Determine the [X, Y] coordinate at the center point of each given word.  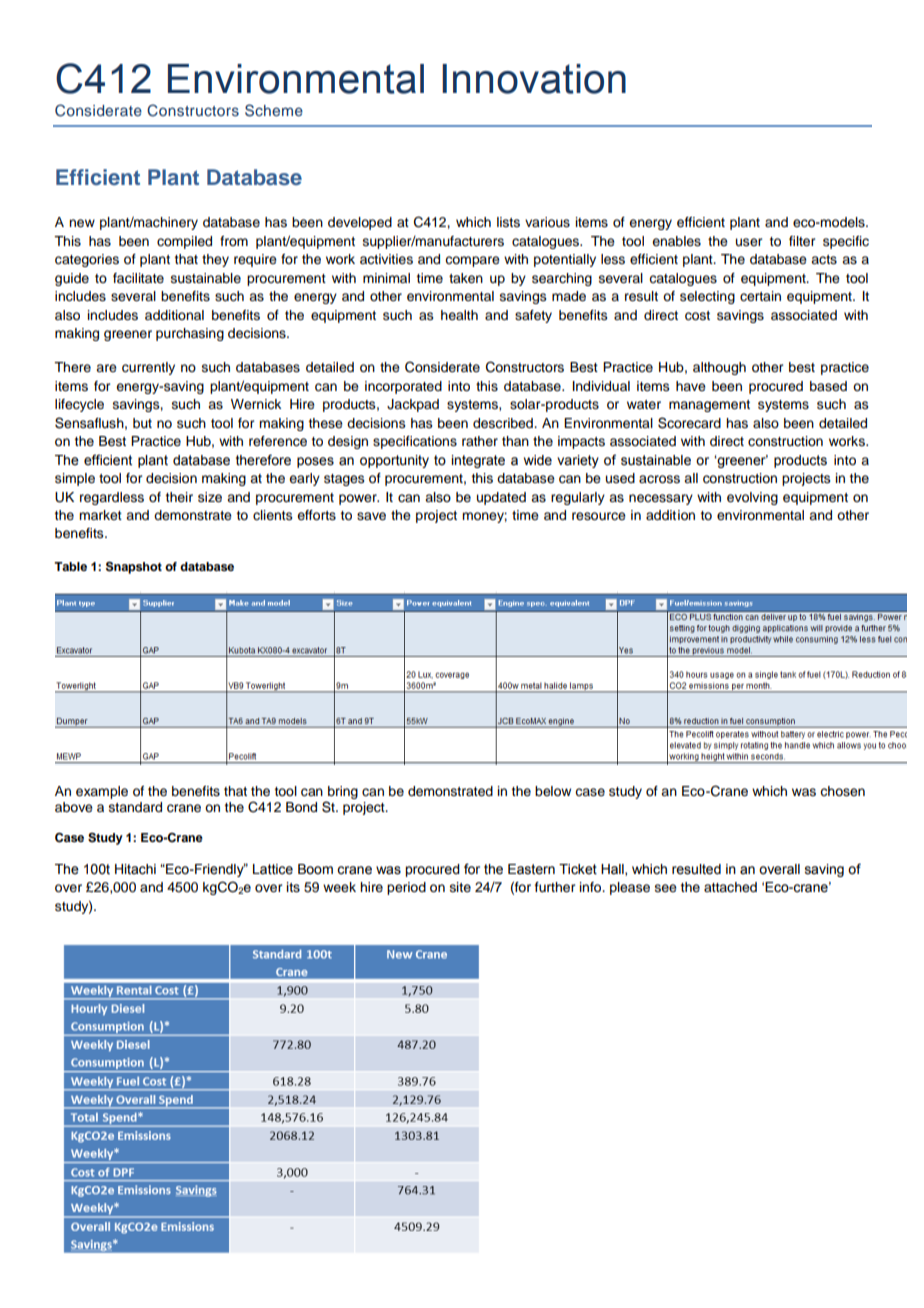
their [179, 497]
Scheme [274, 110]
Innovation [534, 79]
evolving [752, 498]
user [749, 242]
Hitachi [135, 869]
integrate [478, 461]
